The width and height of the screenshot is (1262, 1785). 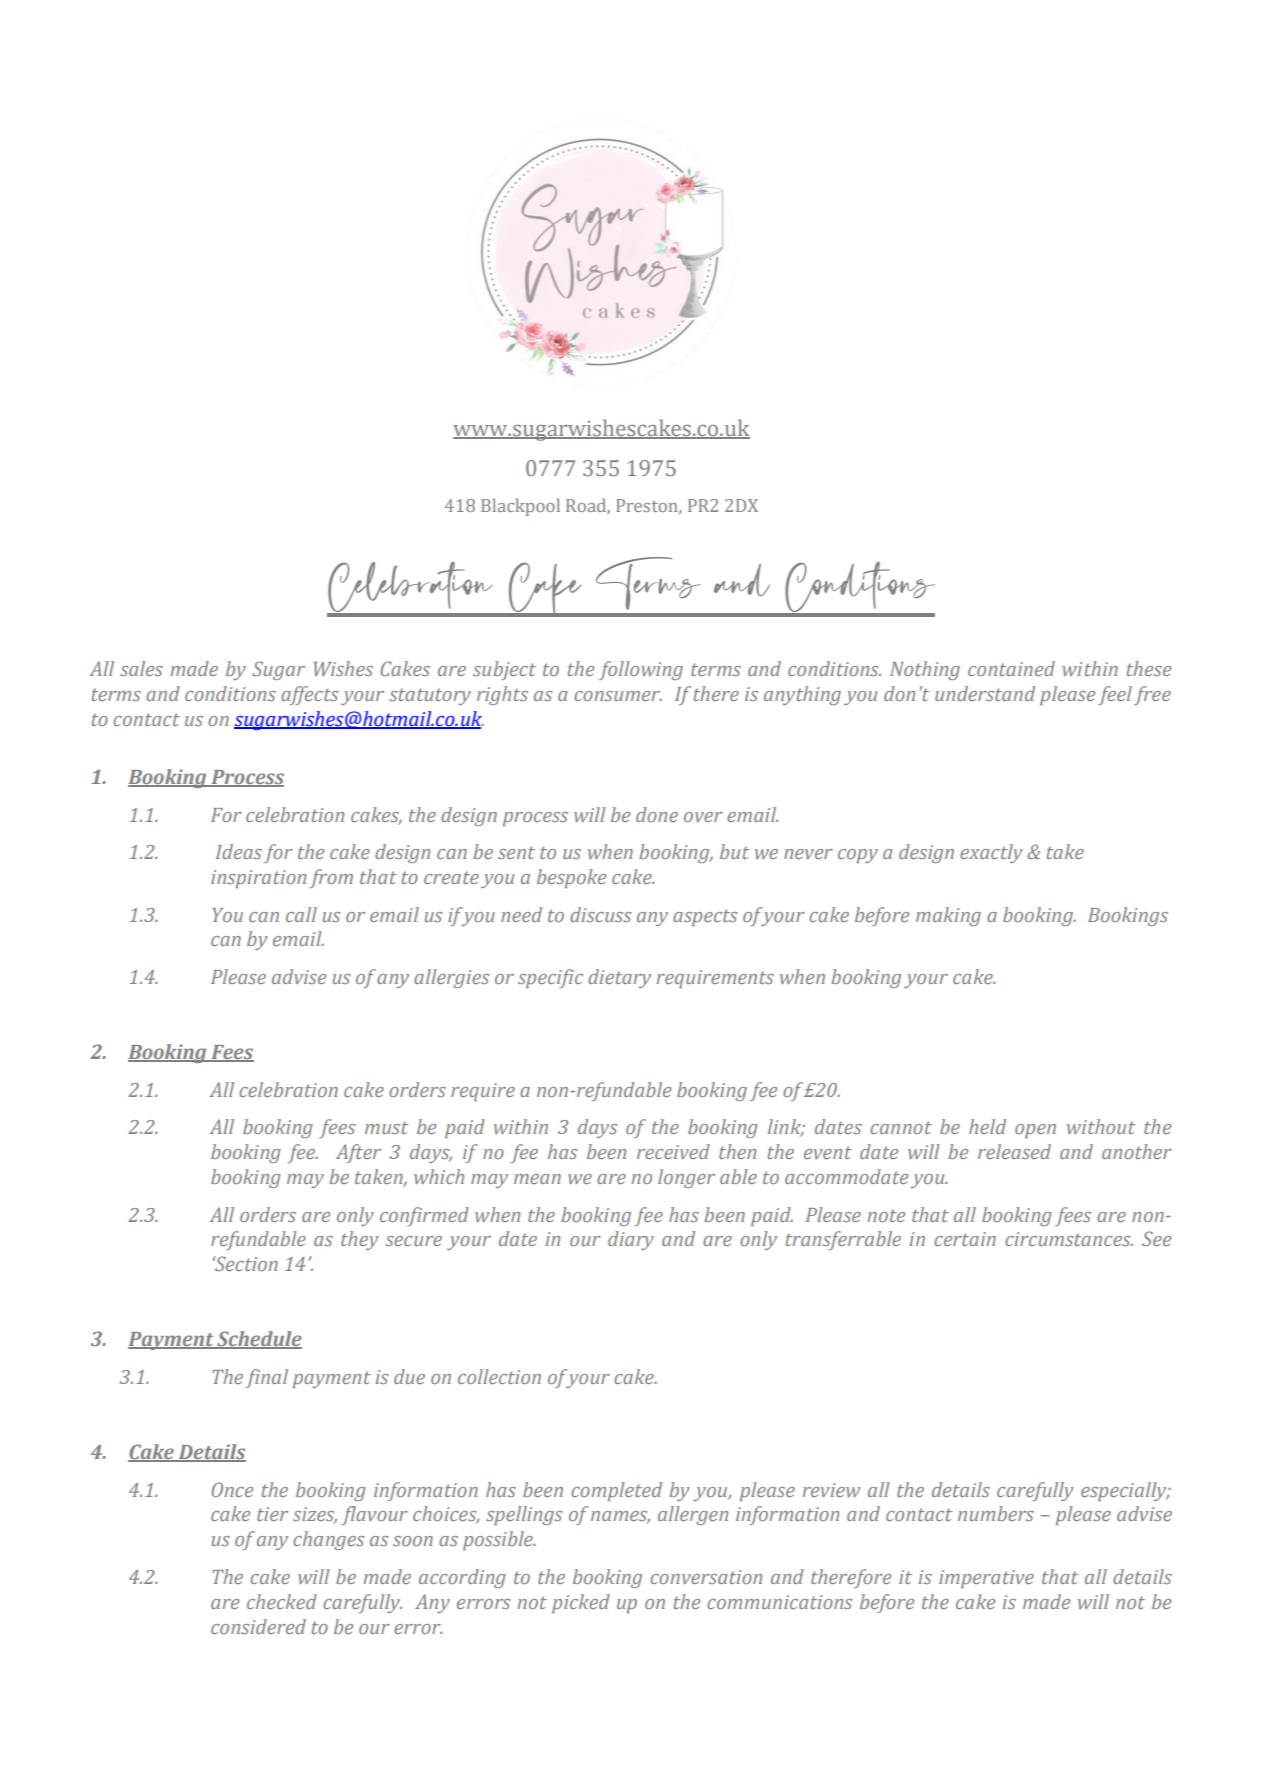 I want to click on open, so click(x=1035, y=1131).
